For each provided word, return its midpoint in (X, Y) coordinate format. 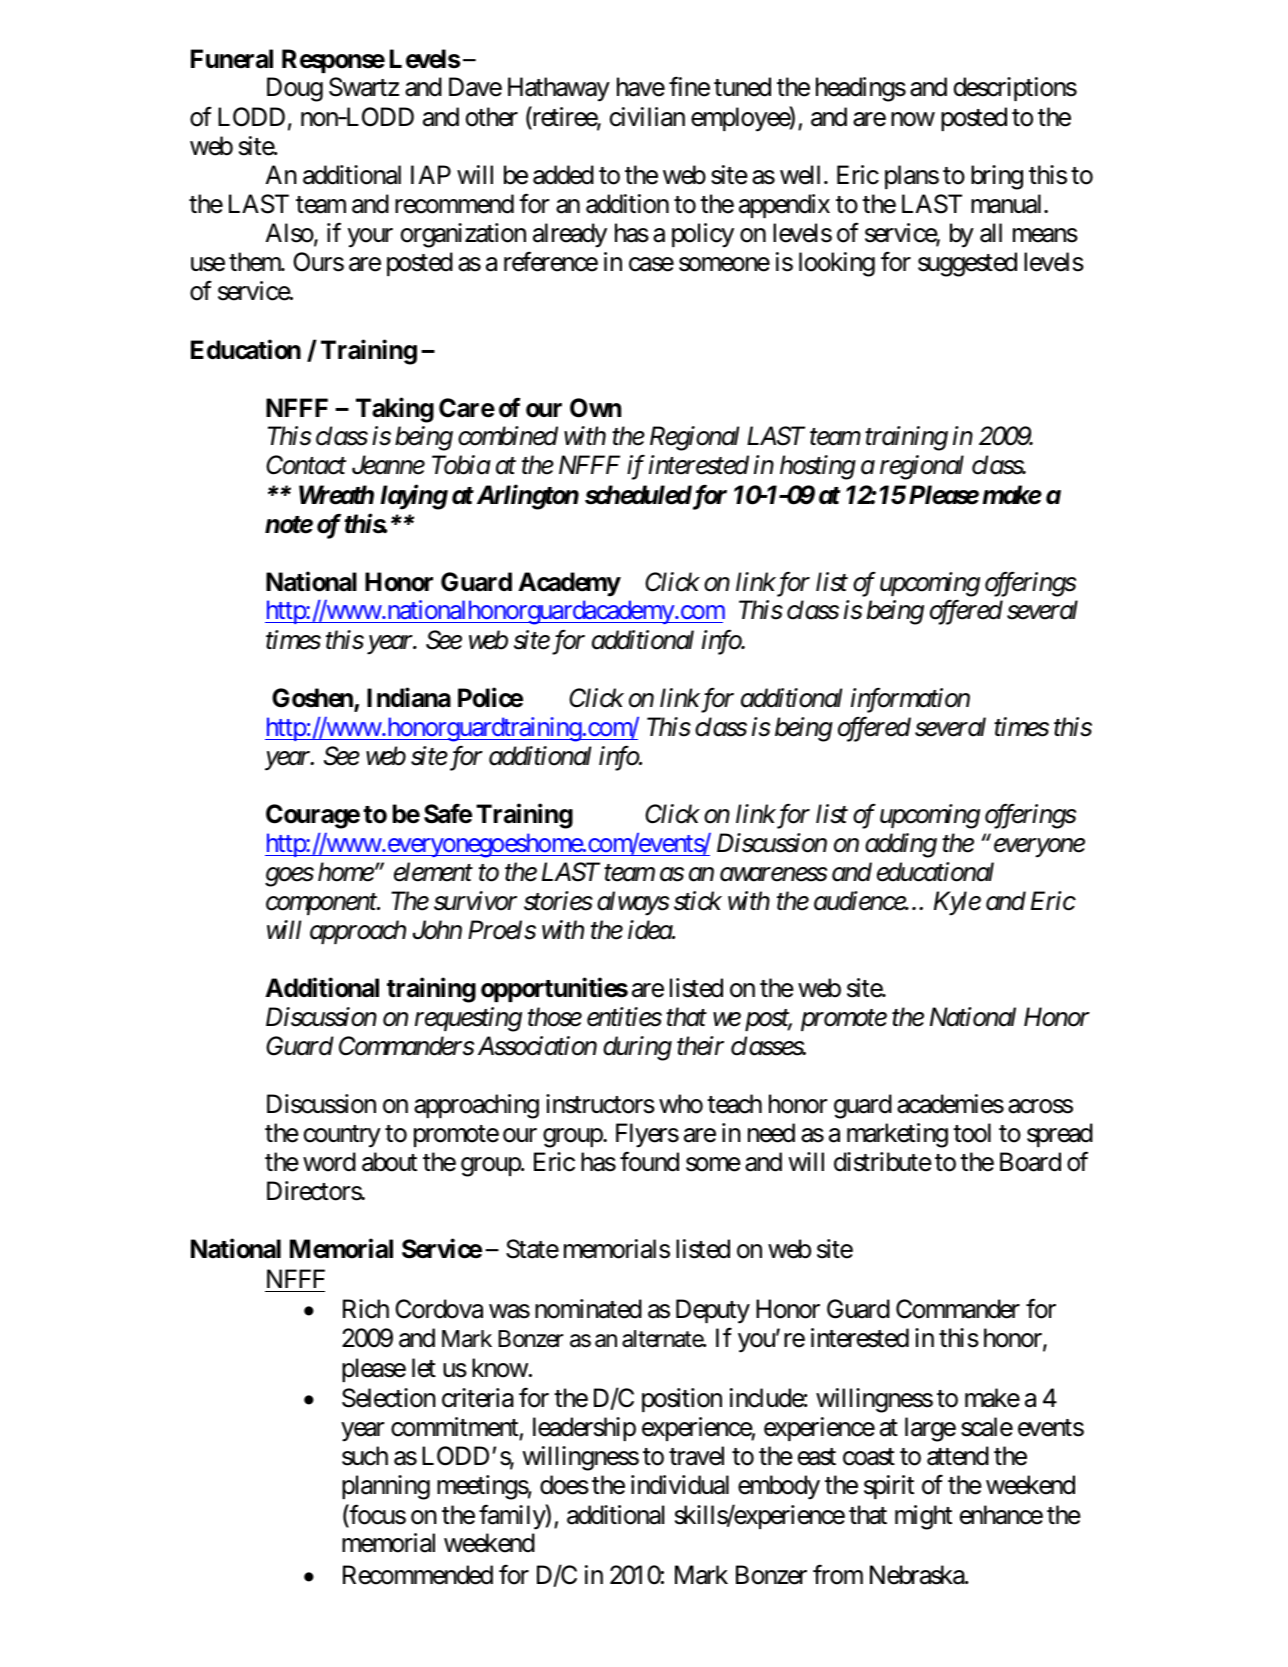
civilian (647, 117)
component (322, 904)
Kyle (957, 903)
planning (386, 1487)
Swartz (364, 87)
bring (997, 177)
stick (698, 901)
